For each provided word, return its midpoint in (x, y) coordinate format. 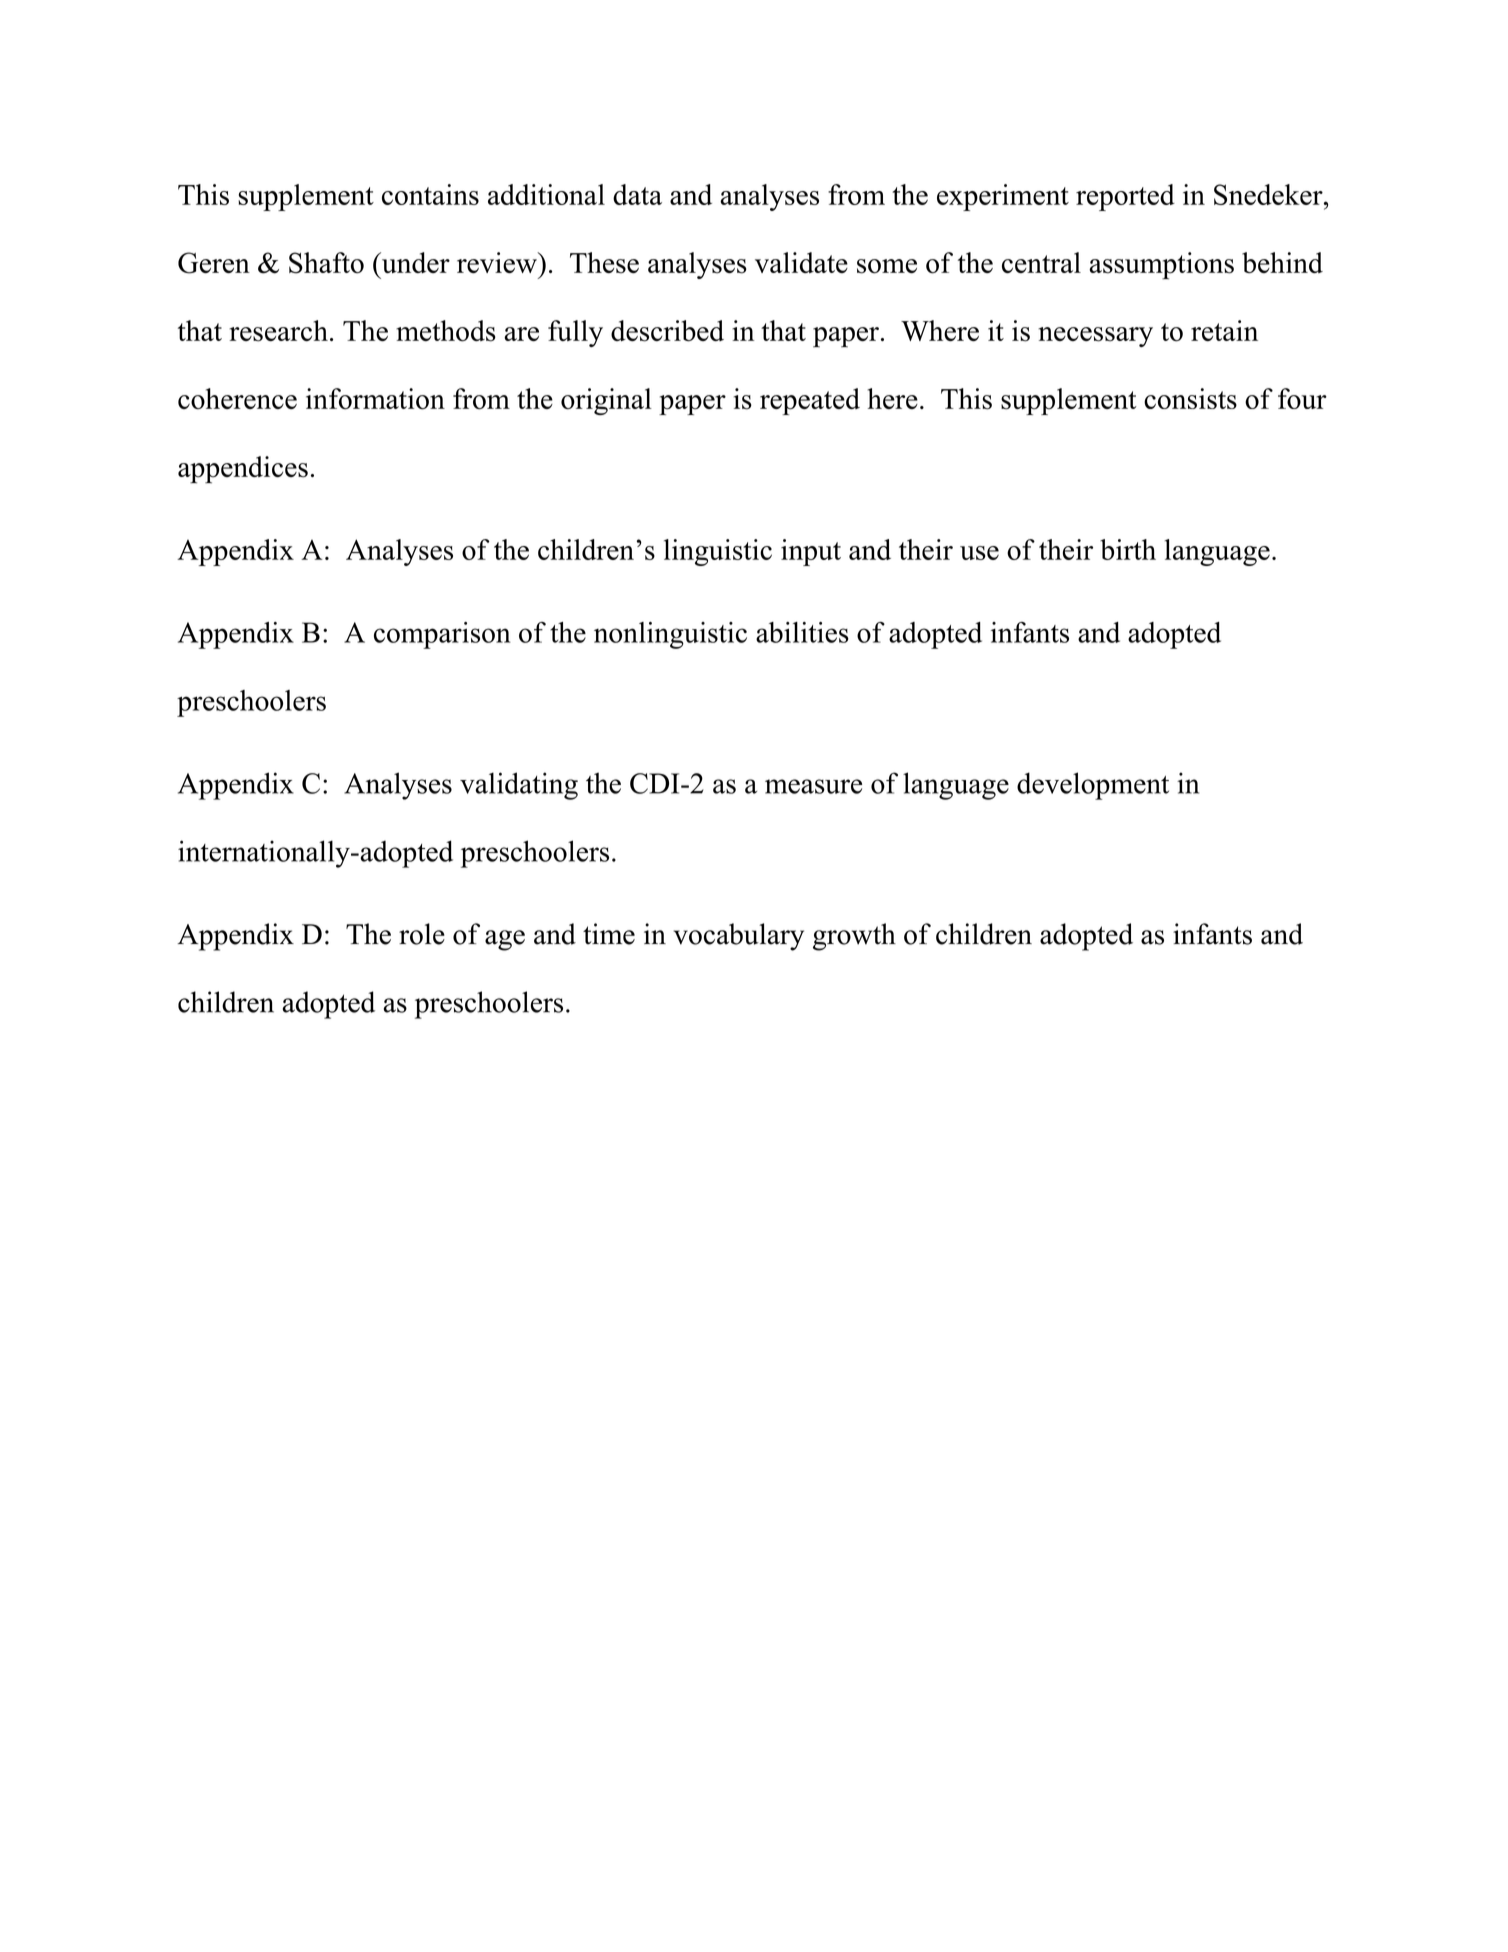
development (1093, 786)
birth (1128, 549)
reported (1125, 197)
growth (854, 937)
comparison (442, 635)
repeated (810, 401)
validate (801, 262)
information (375, 399)
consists (1190, 398)
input (811, 552)
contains (430, 194)
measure (813, 786)
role (422, 934)
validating (519, 786)
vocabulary (738, 937)
